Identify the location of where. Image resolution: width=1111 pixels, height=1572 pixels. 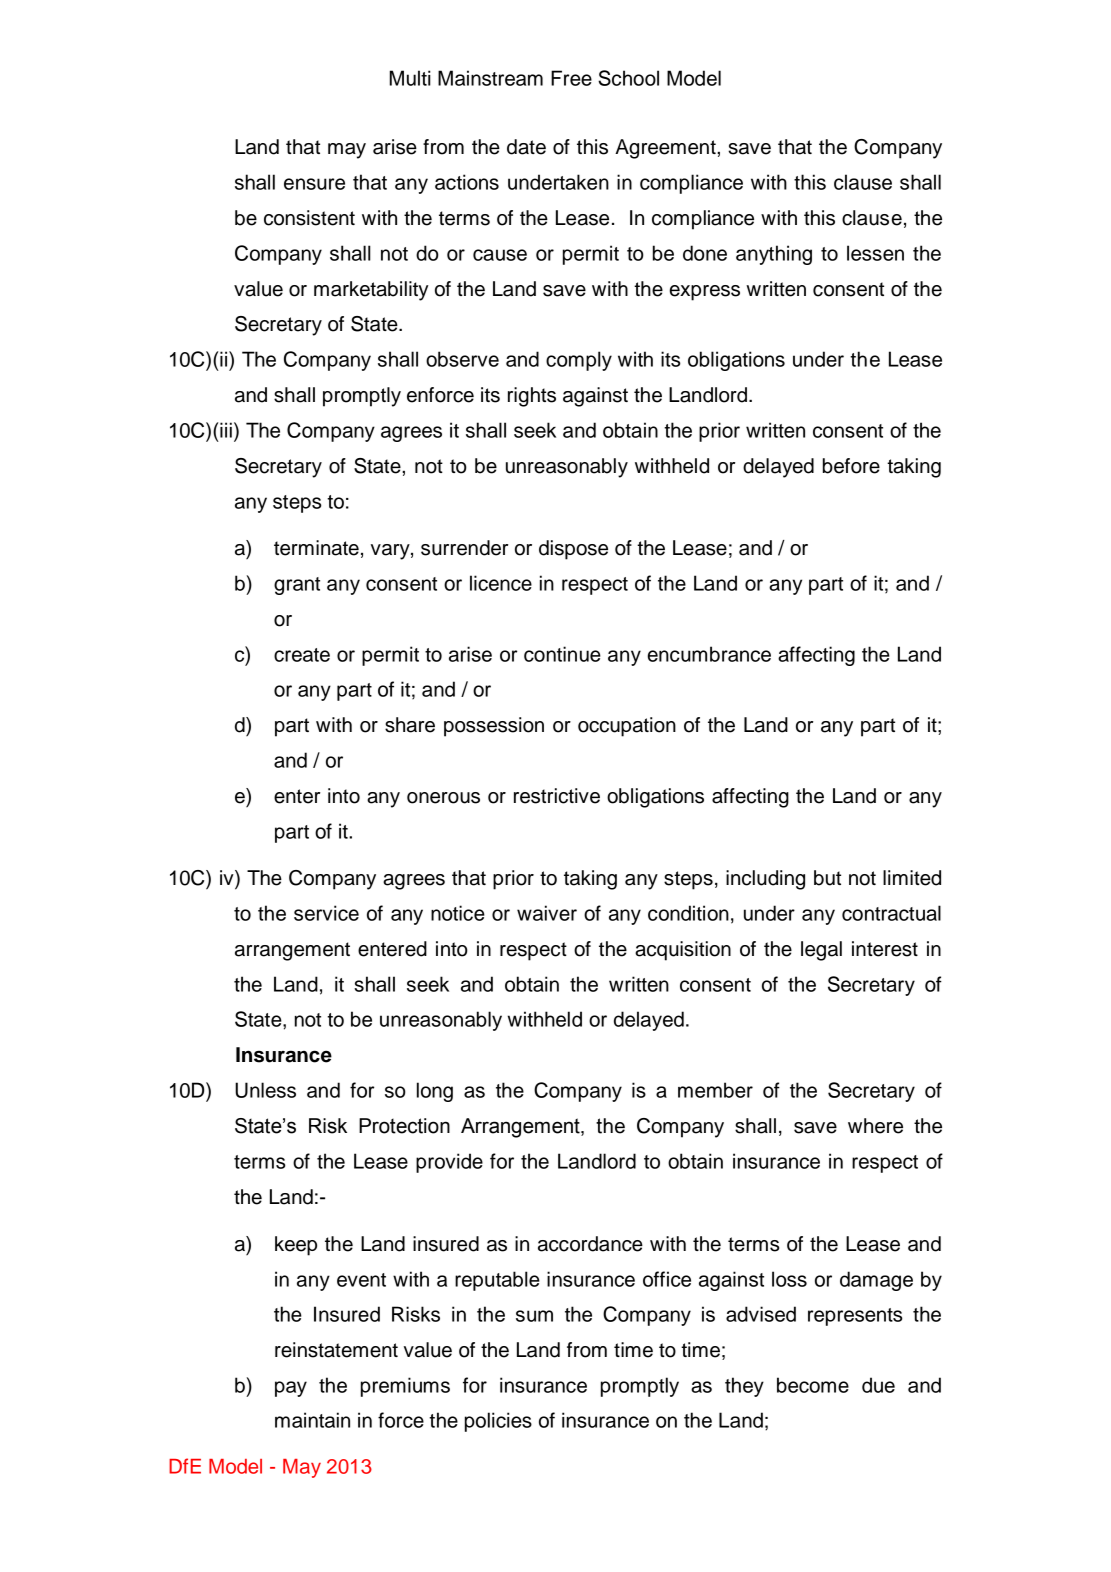
(875, 1126).
